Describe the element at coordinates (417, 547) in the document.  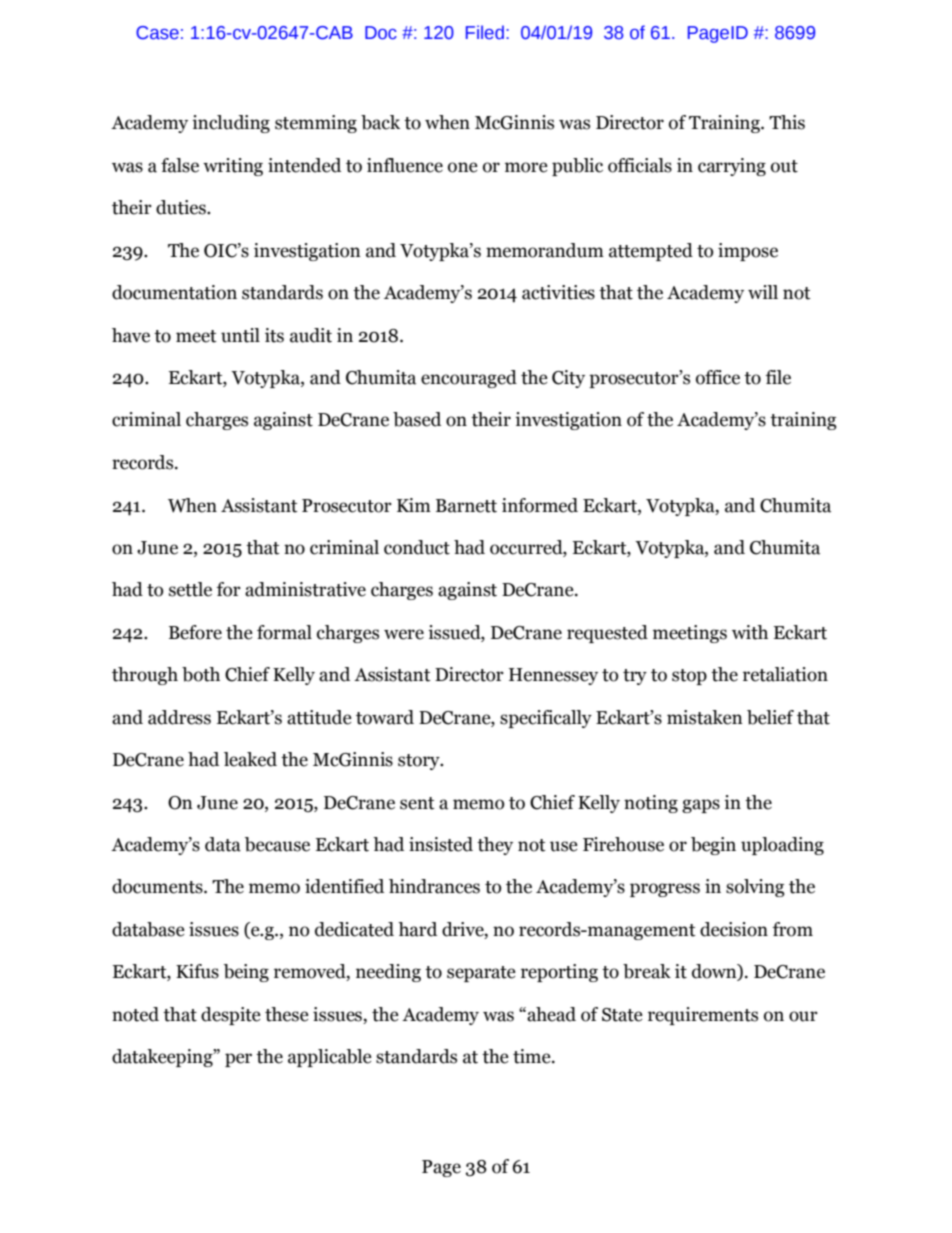
I see `conduct` at that location.
